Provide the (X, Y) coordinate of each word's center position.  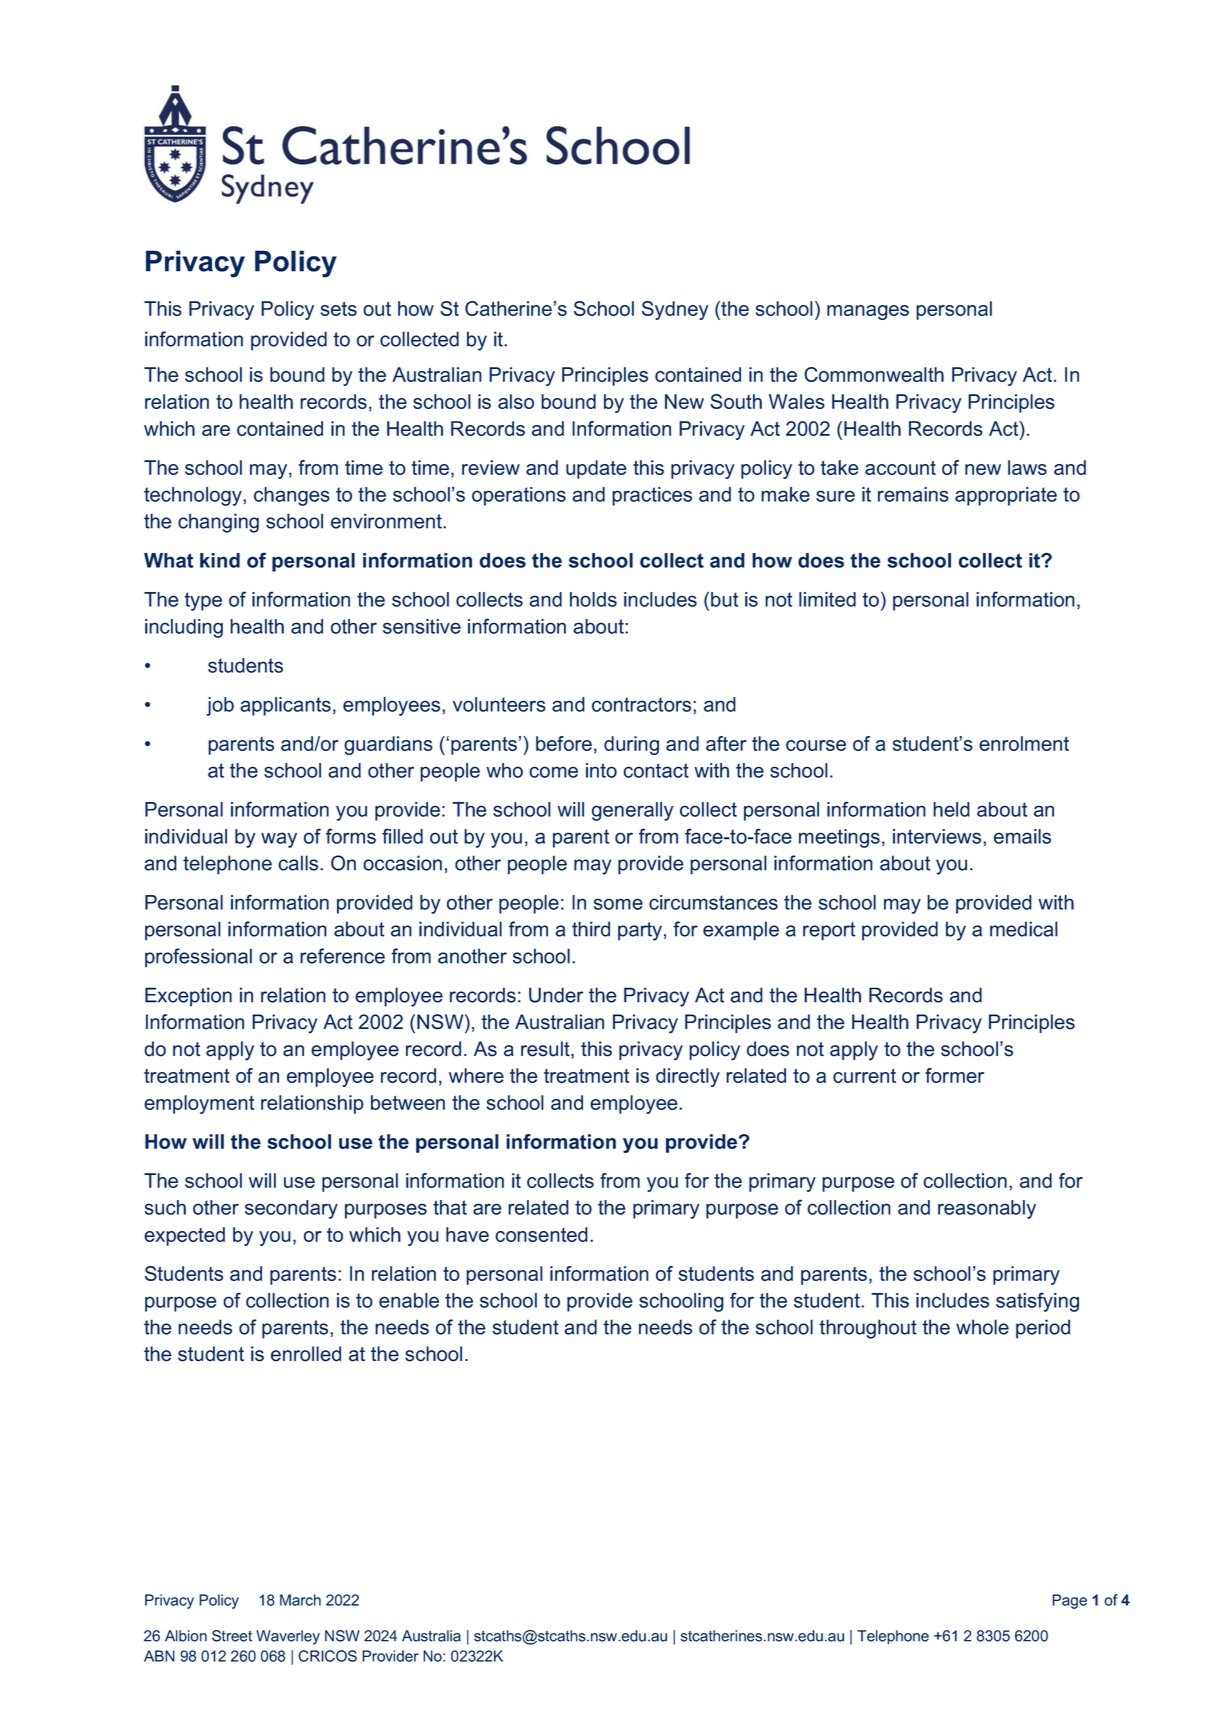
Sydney (675, 310)
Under (556, 995)
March (300, 1600)
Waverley (288, 1637)
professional (198, 958)
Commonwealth (874, 374)
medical (1024, 929)
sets (339, 309)
